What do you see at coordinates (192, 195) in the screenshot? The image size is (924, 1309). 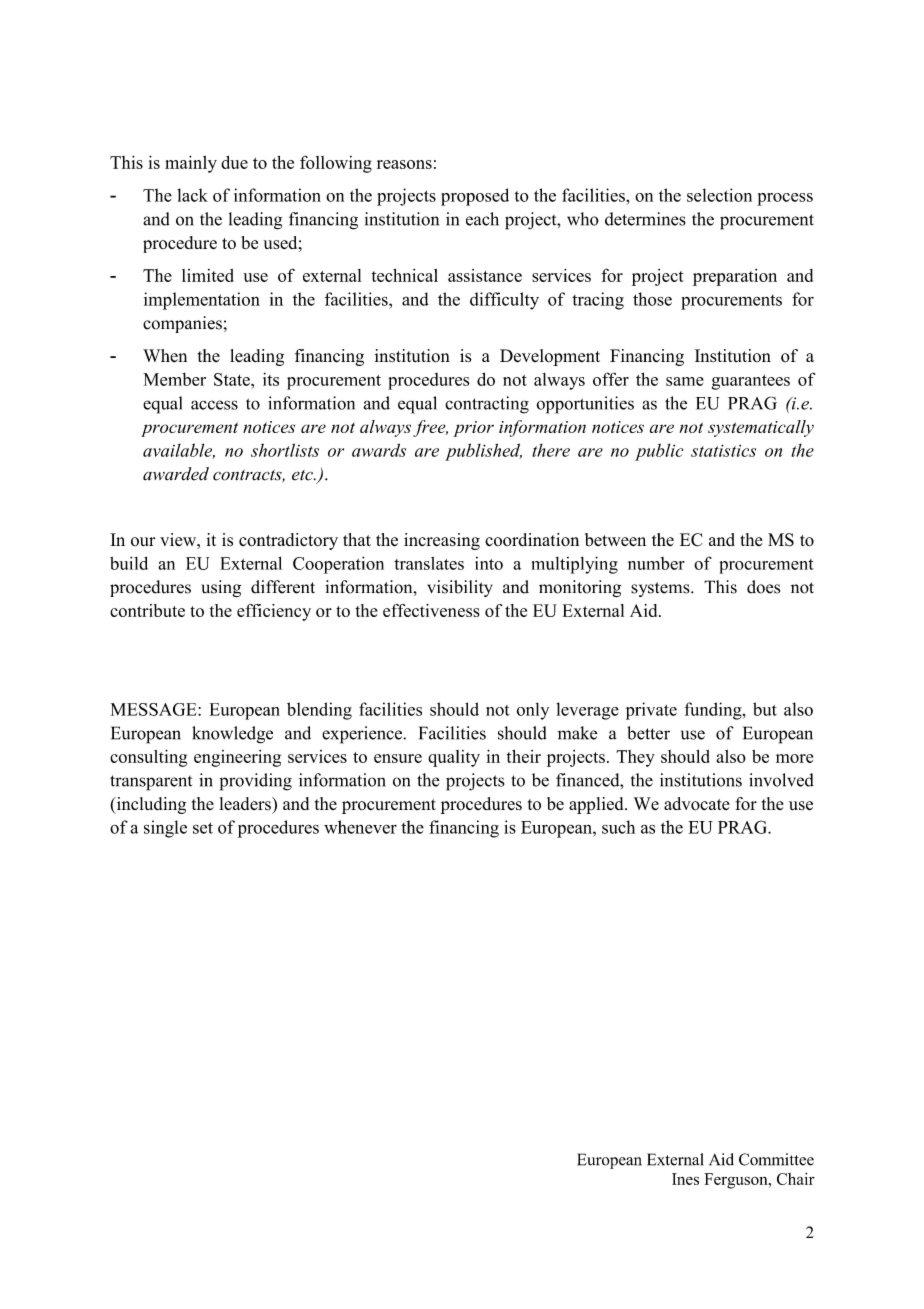 I see `lack` at bounding box center [192, 195].
